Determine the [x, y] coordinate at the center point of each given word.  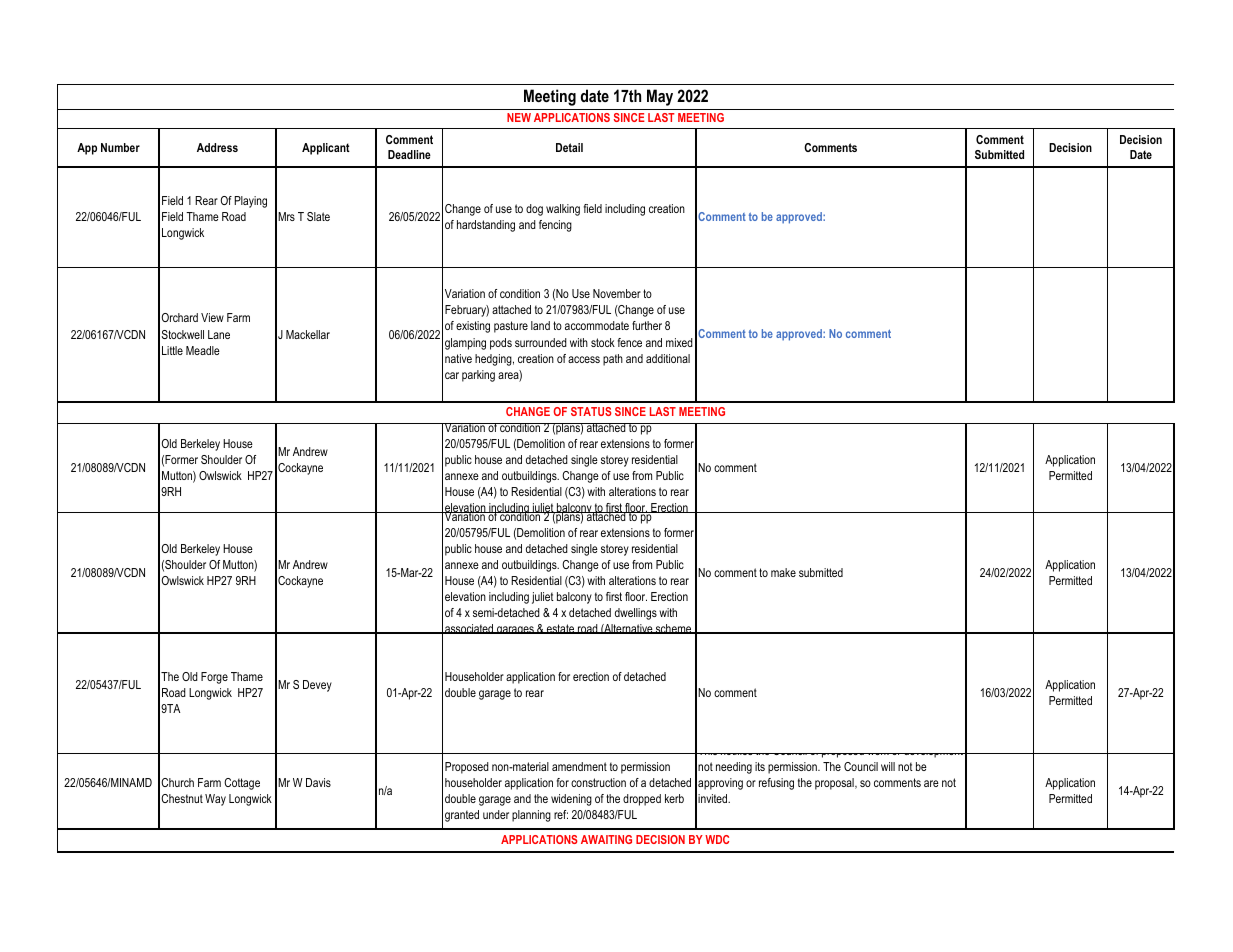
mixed [679, 342]
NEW [519, 117]
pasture [511, 327]
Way [215, 800]
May [660, 97]
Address [217, 147]
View [212, 317]
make [783, 572]
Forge [214, 678]
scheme [674, 629]
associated [469, 629]
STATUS [591, 411]
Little [172, 350]
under [496, 814]
